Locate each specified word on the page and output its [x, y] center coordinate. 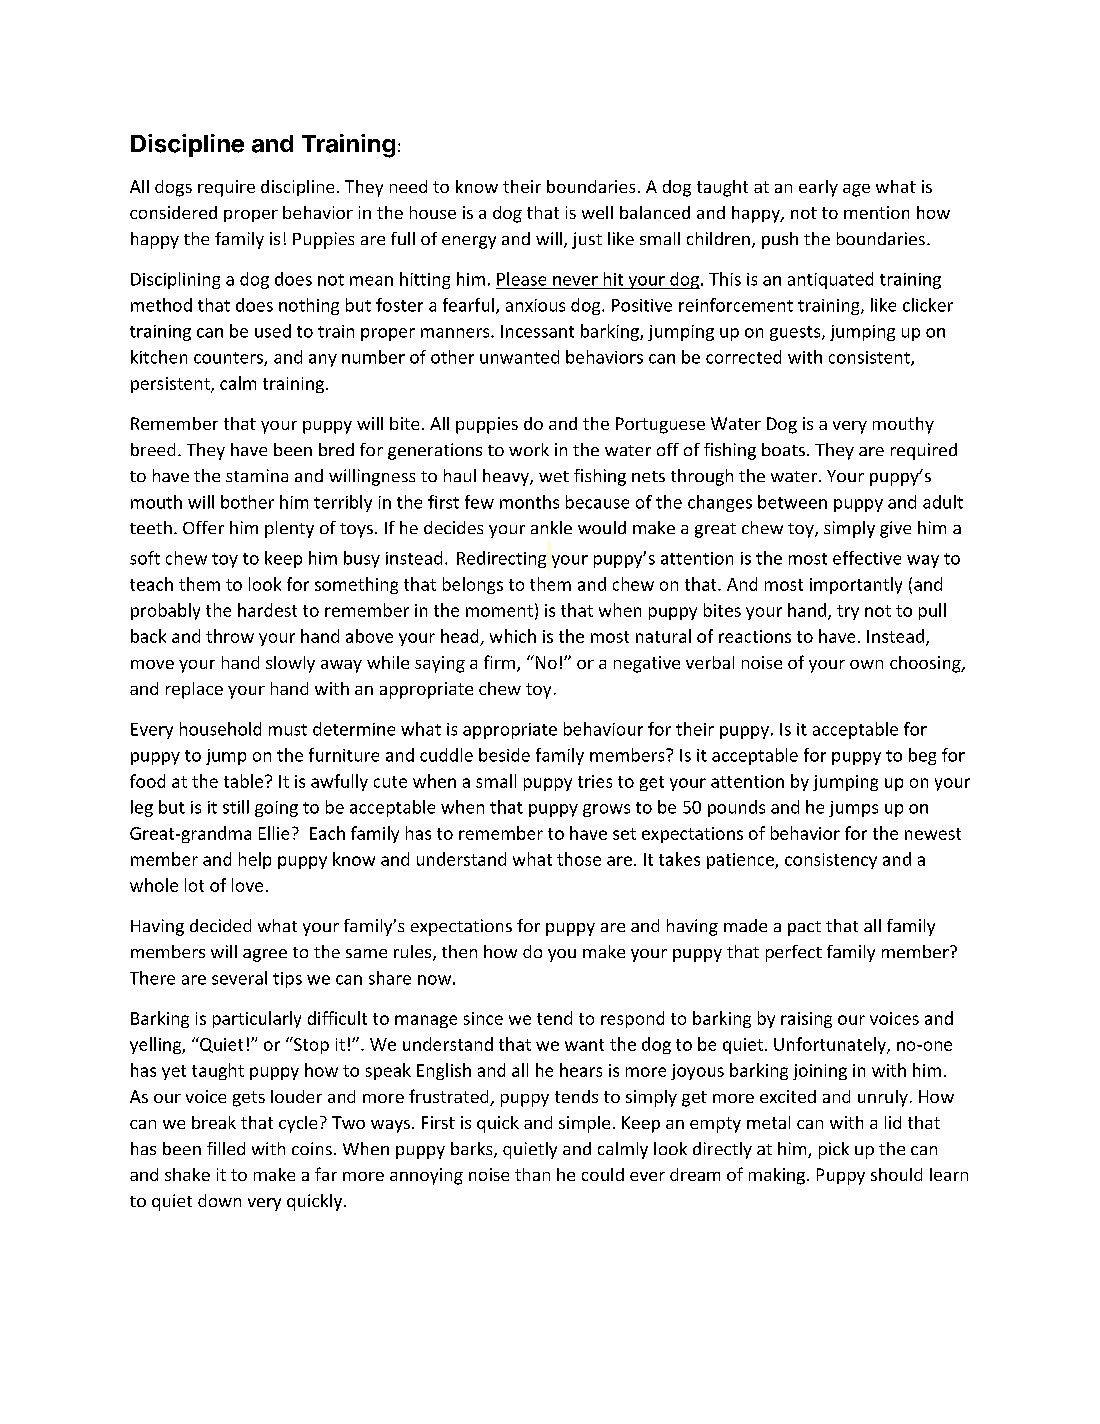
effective [867, 558]
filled [226, 1148]
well [597, 212]
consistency [831, 861]
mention [876, 212]
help [255, 860]
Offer [203, 527]
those [579, 859]
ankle [551, 527]
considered [173, 212]
